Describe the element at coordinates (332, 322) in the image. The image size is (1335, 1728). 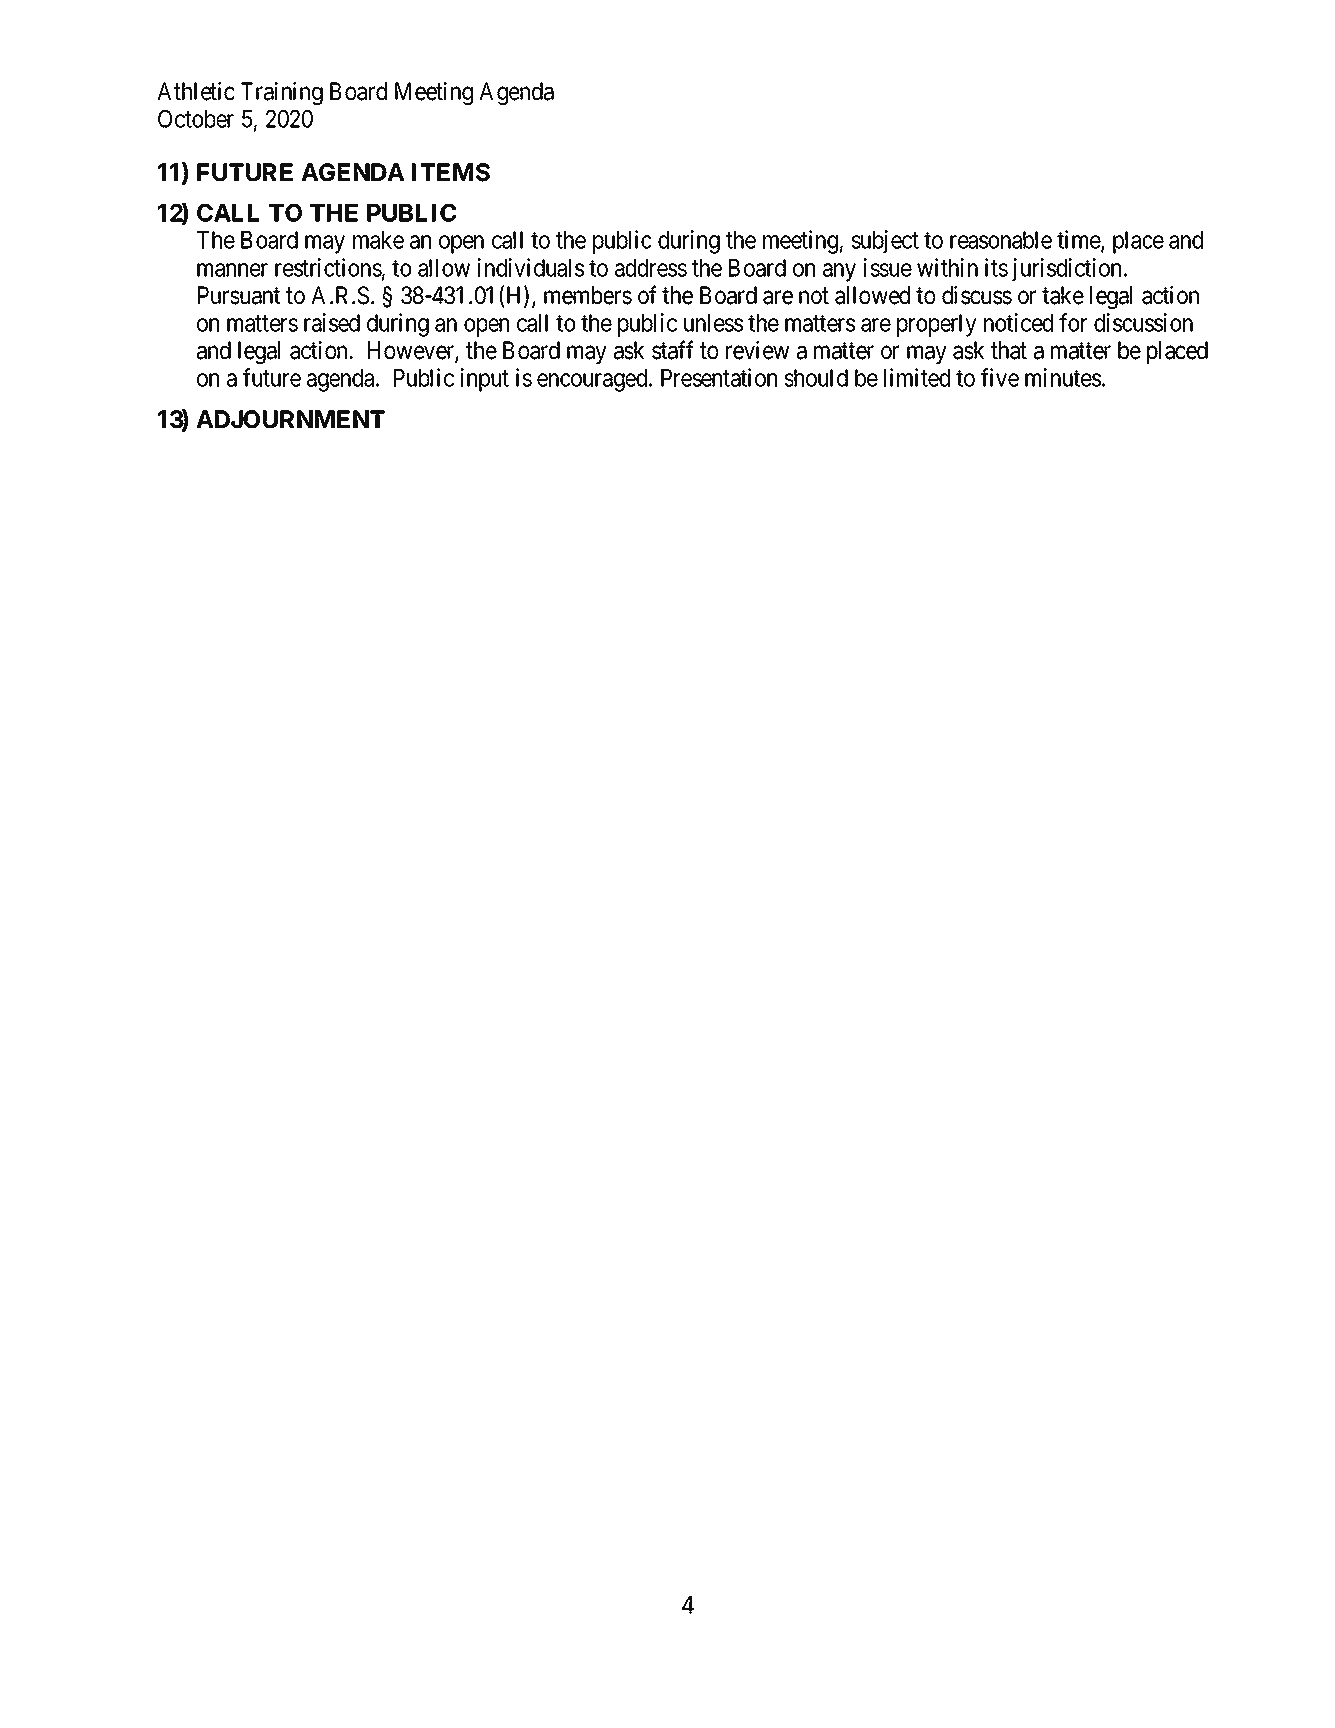
I see `raised` at that location.
